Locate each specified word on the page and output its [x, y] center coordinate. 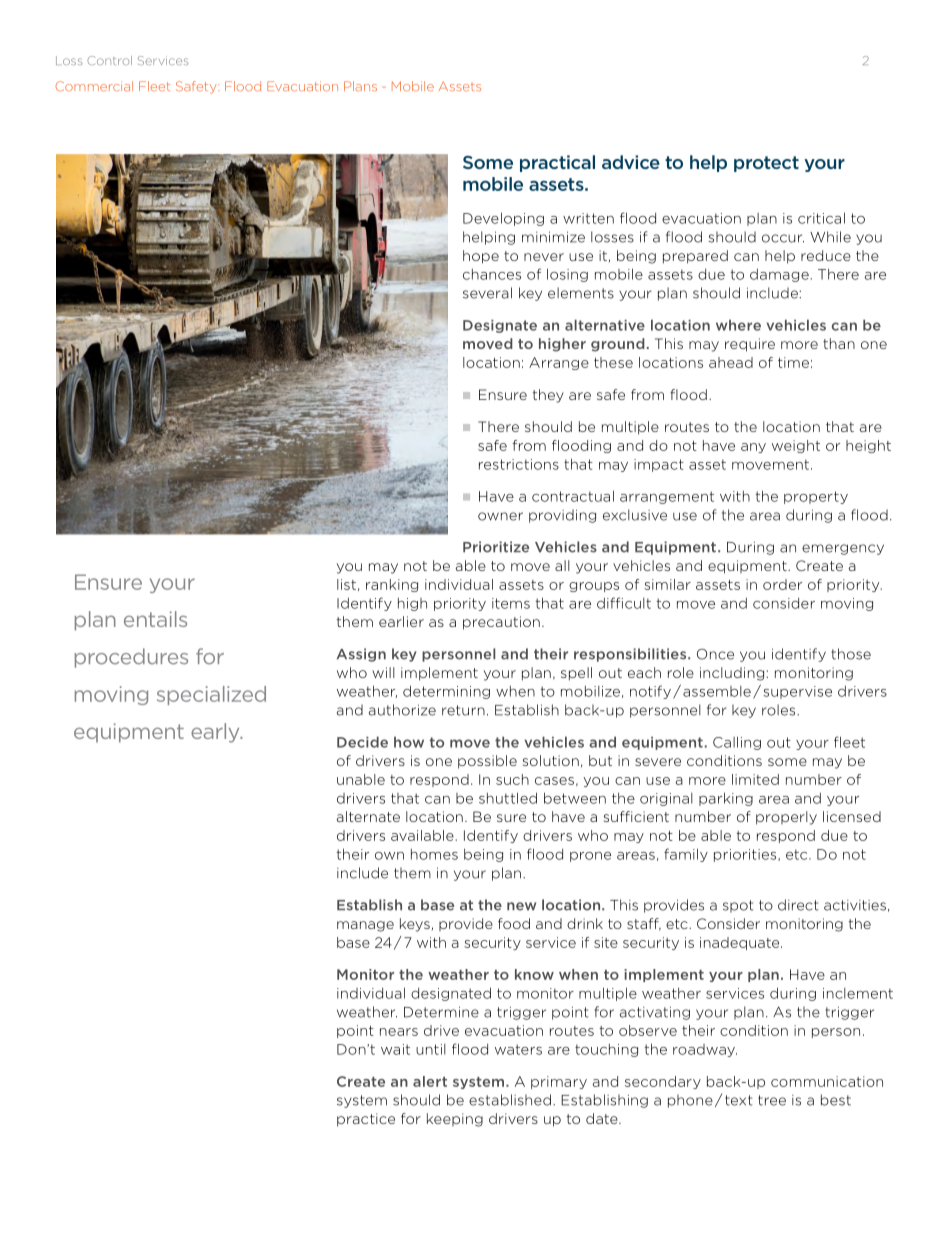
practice [366, 1120]
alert [430, 1081]
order [782, 584]
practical [557, 163]
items [511, 603]
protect [766, 164]
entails [155, 619]
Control [109, 60]
